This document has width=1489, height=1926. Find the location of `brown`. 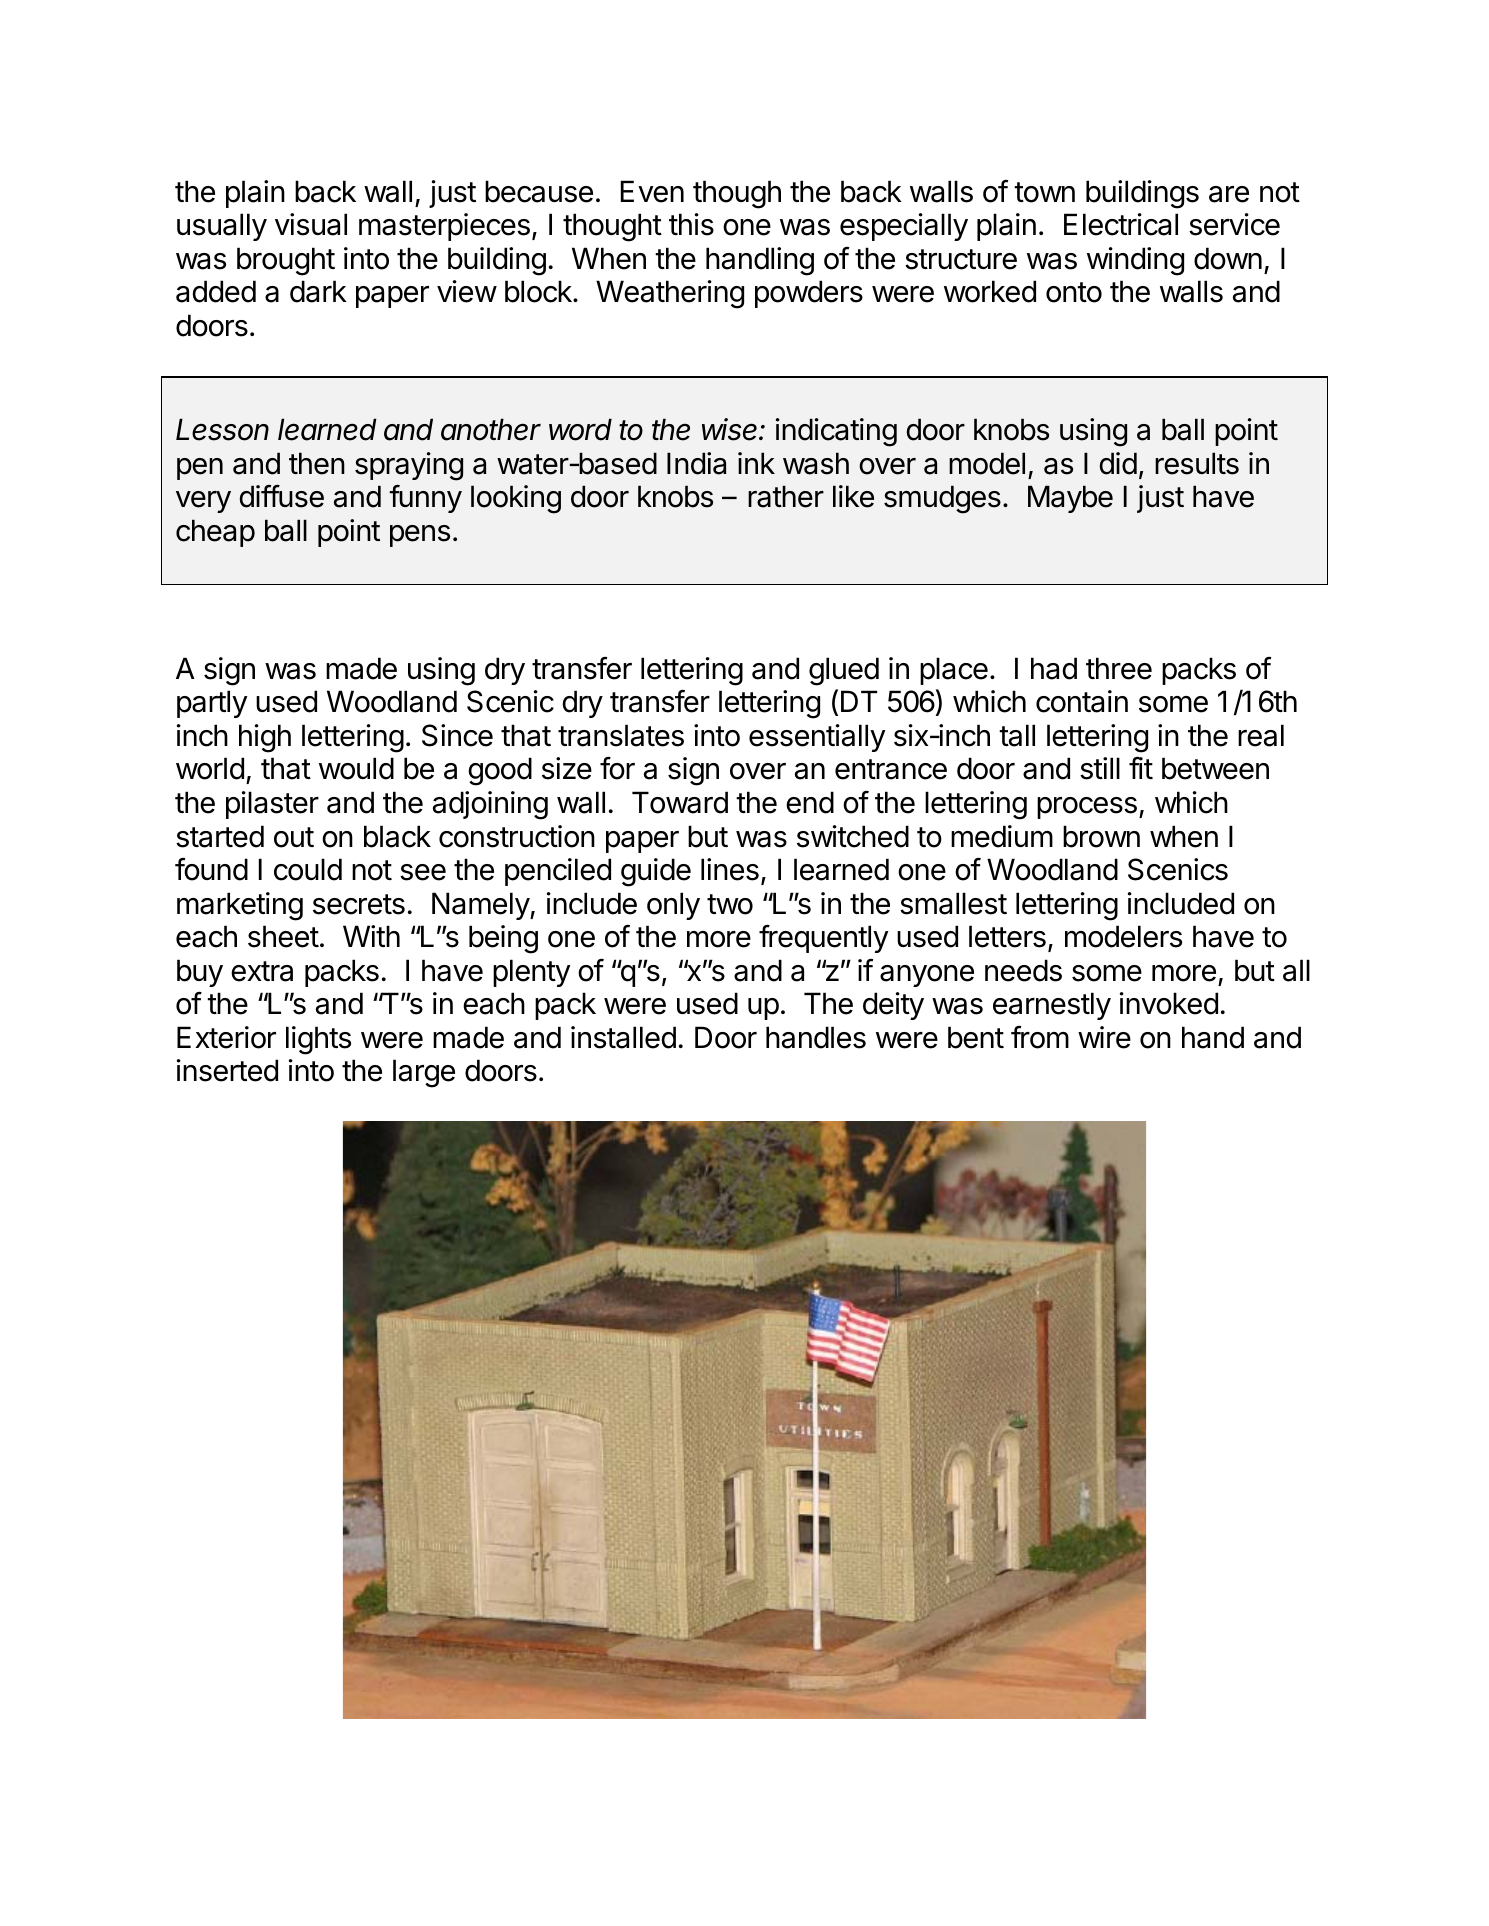

brown is located at coordinates (1101, 836).
